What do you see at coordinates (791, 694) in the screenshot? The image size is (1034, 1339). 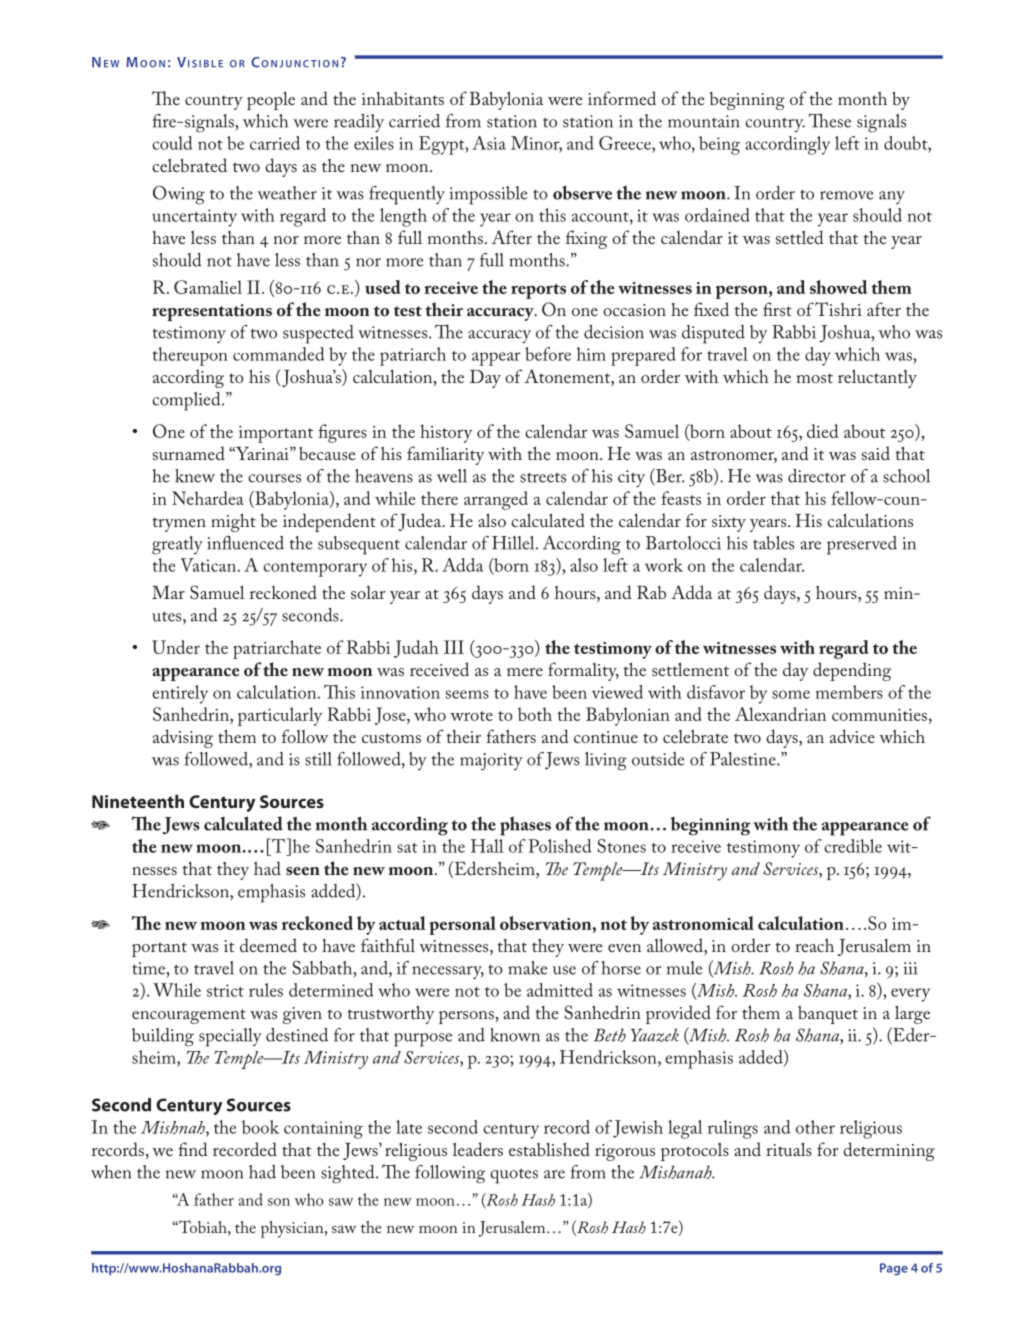 I see `some` at bounding box center [791, 694].
